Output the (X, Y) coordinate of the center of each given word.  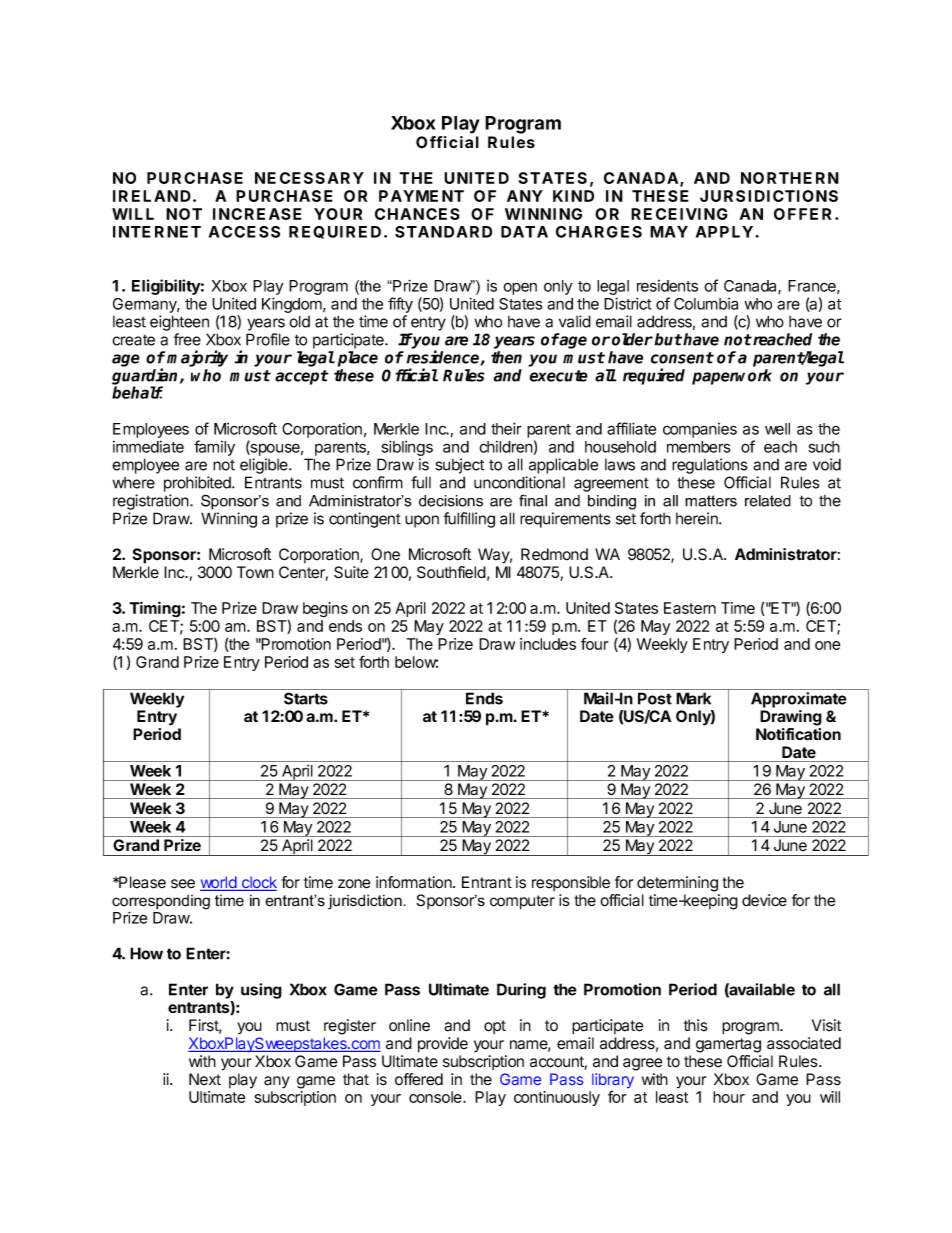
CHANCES (417, 214)
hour (729, 1097)
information (415, 882)
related (768, 501)
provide (443, 1045)
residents (667, 286)
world (219, 883)
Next (205, 1079)
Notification (798, 734)
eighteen (179, 323)
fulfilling (469, 520)
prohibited (198, 484)
